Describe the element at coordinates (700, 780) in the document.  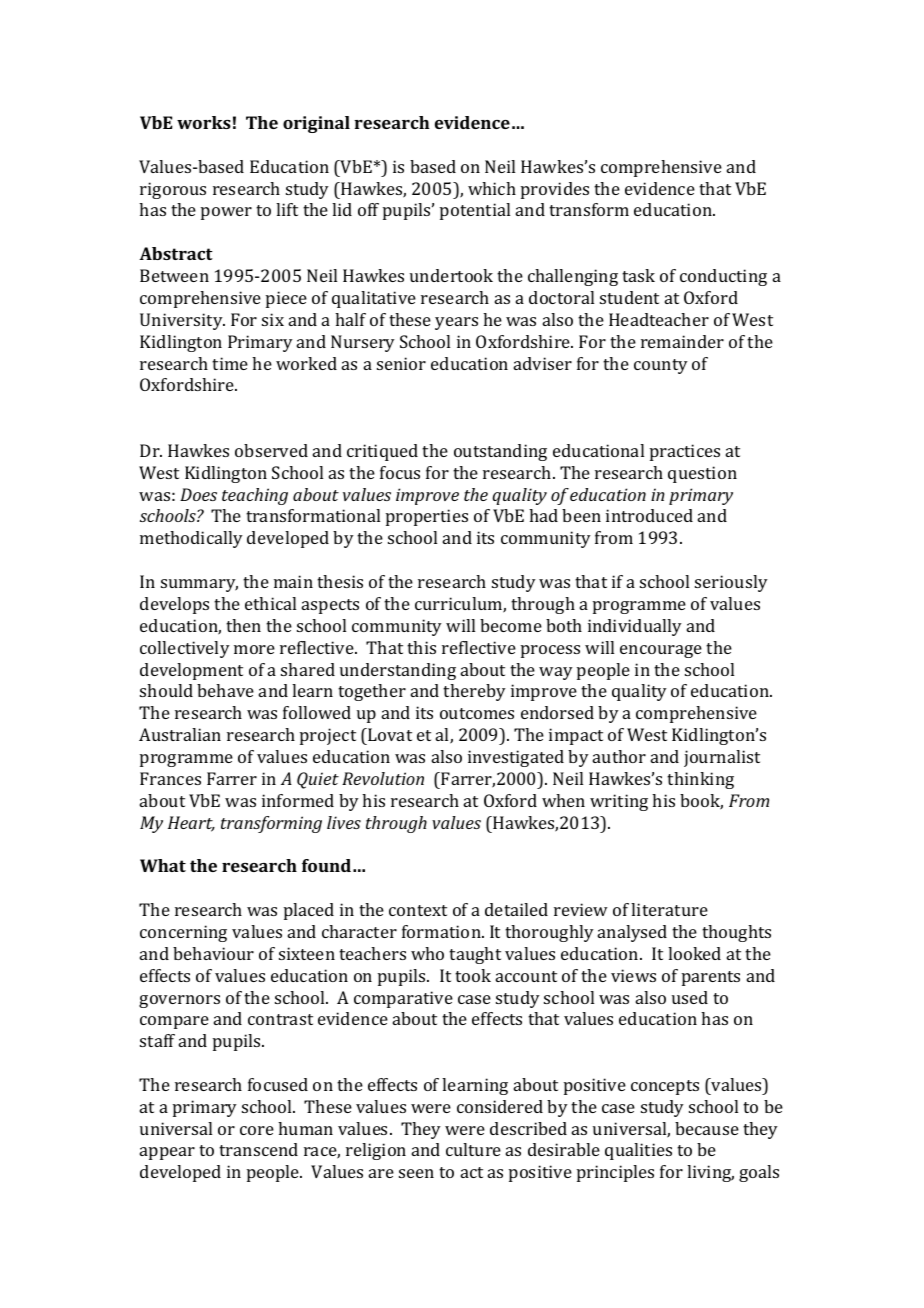
I see `thinking` at that location.
